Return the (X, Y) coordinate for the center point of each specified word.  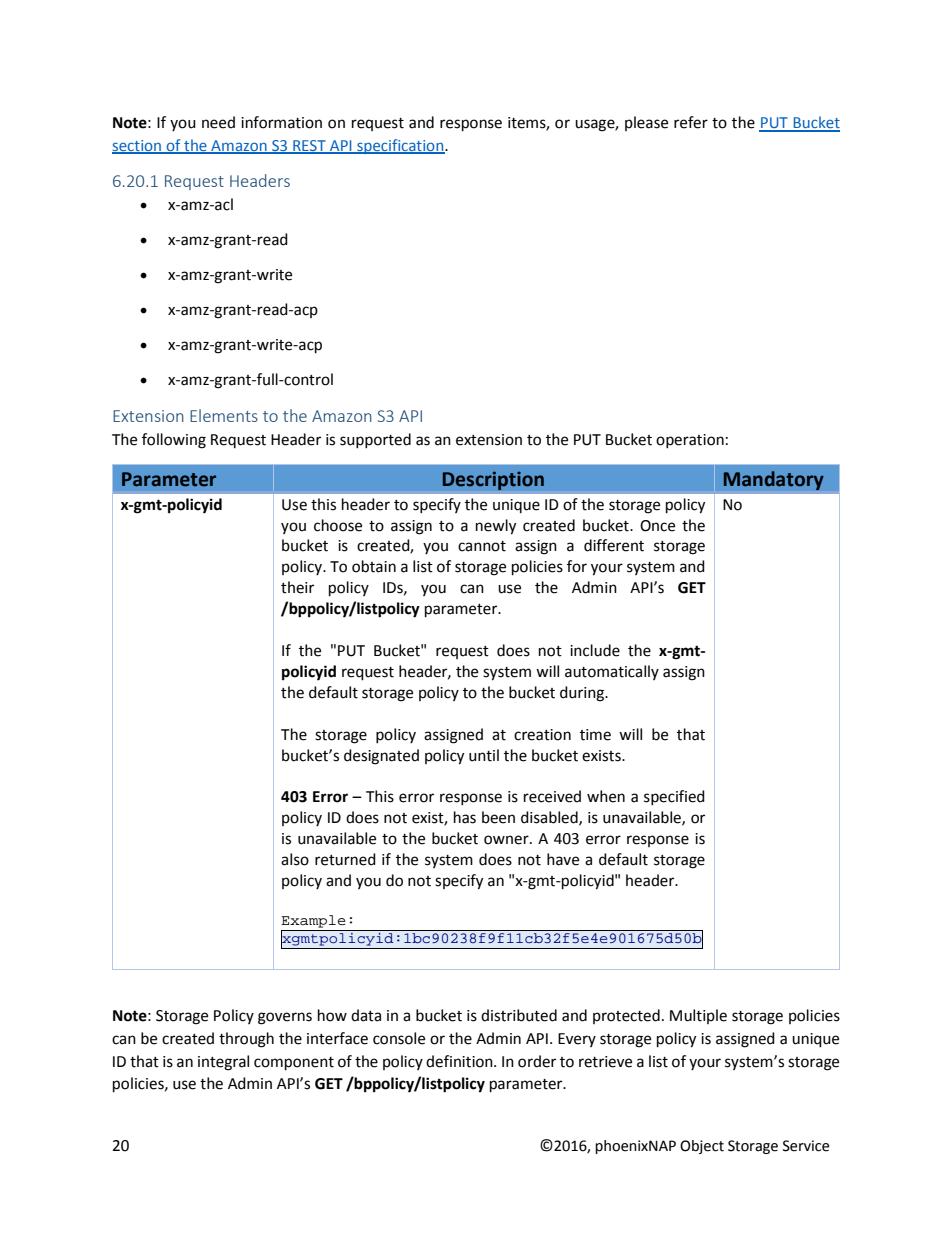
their (297, 587)
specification (400, 146)
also (295, 859)
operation (690, 441)
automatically (612, 672)
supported (375, 440)
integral (223, 1063)
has (465, 817)
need (218, 122)
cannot (482, 546)
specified (674, 797)
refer (691, 122)
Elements (224, 415)
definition (460, 1061)
